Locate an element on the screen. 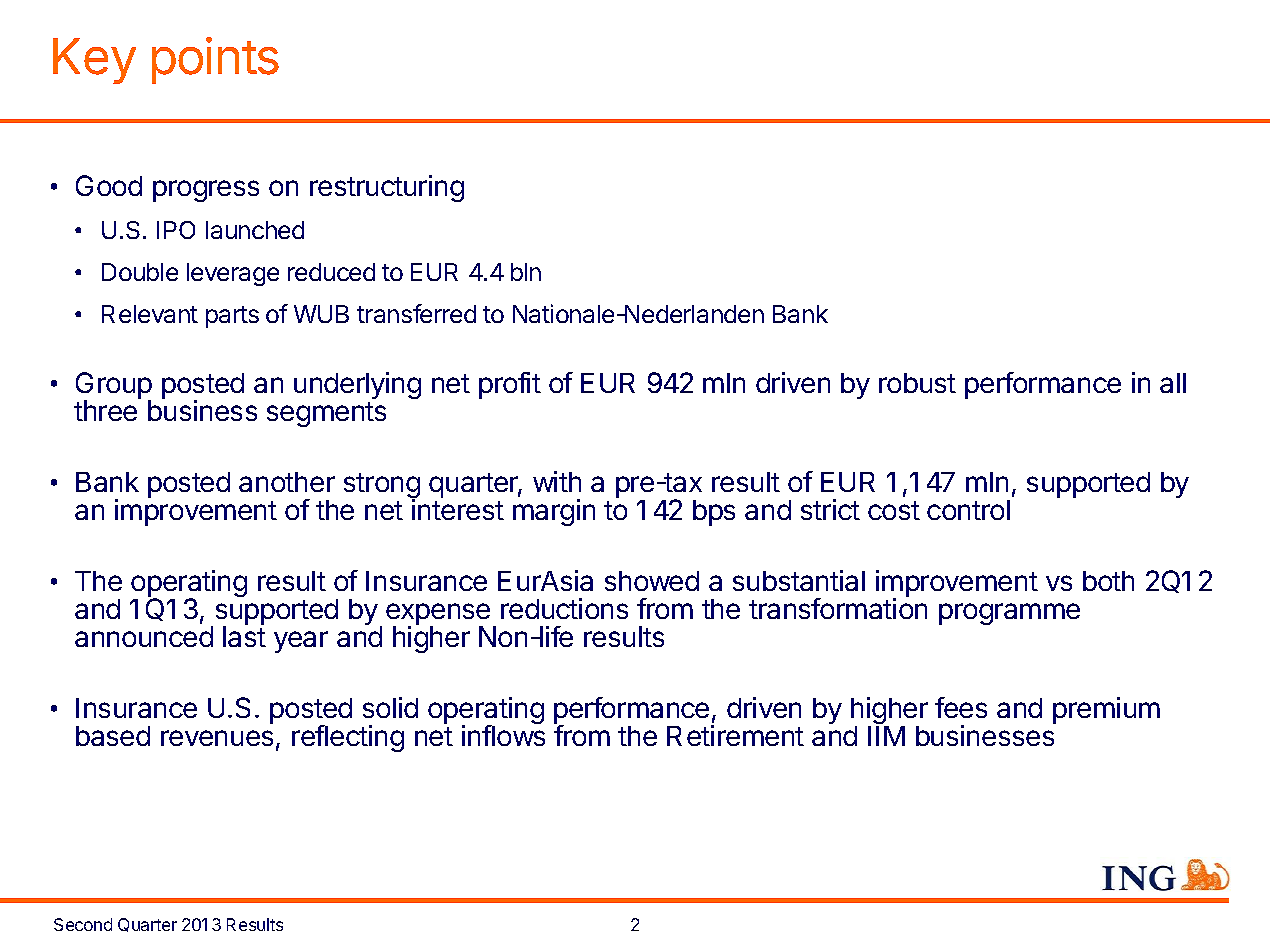 The image size is (1270, 952). programme is located at coordinates (1009, 614).
